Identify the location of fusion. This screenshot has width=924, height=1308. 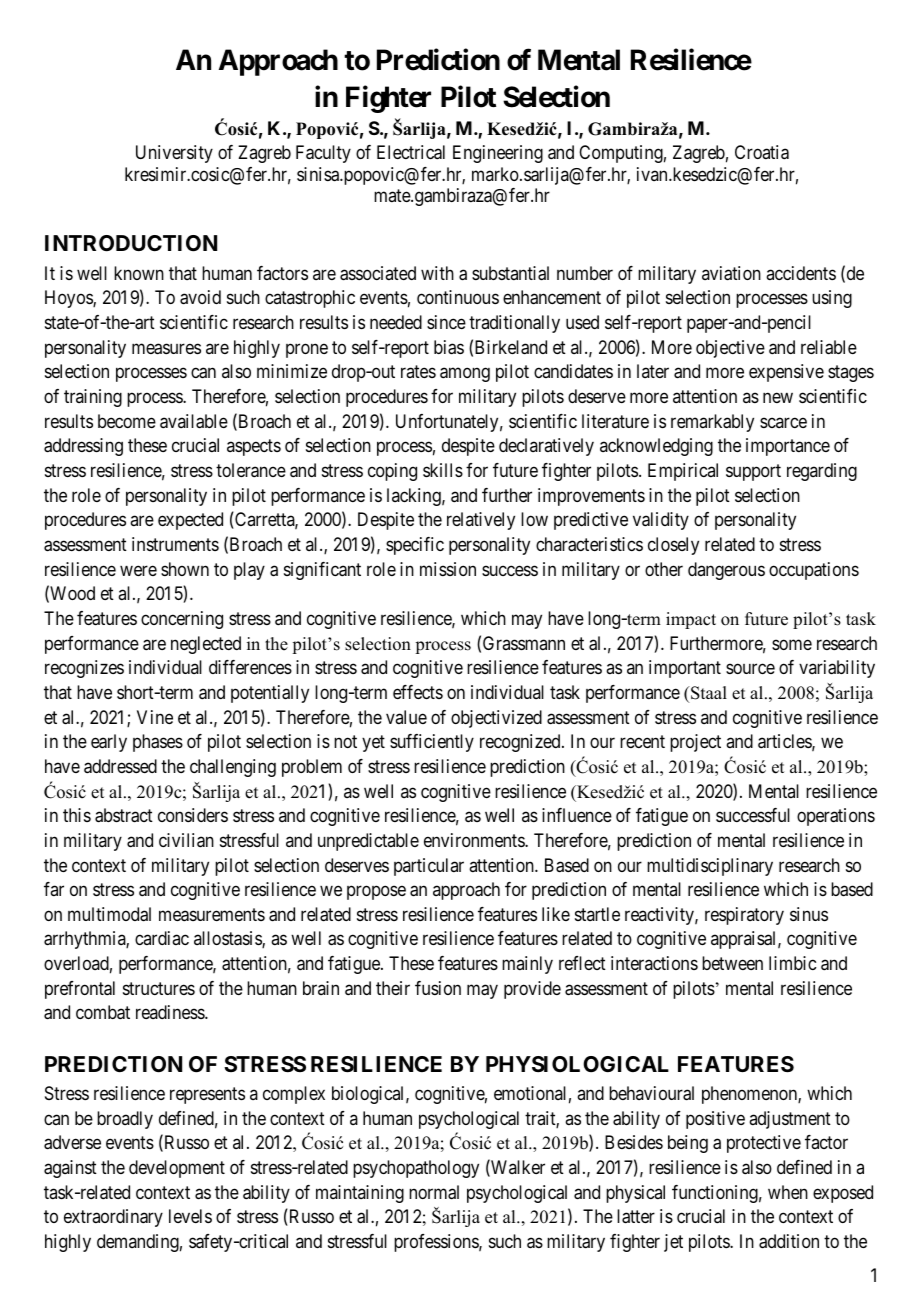
(438, 988).
